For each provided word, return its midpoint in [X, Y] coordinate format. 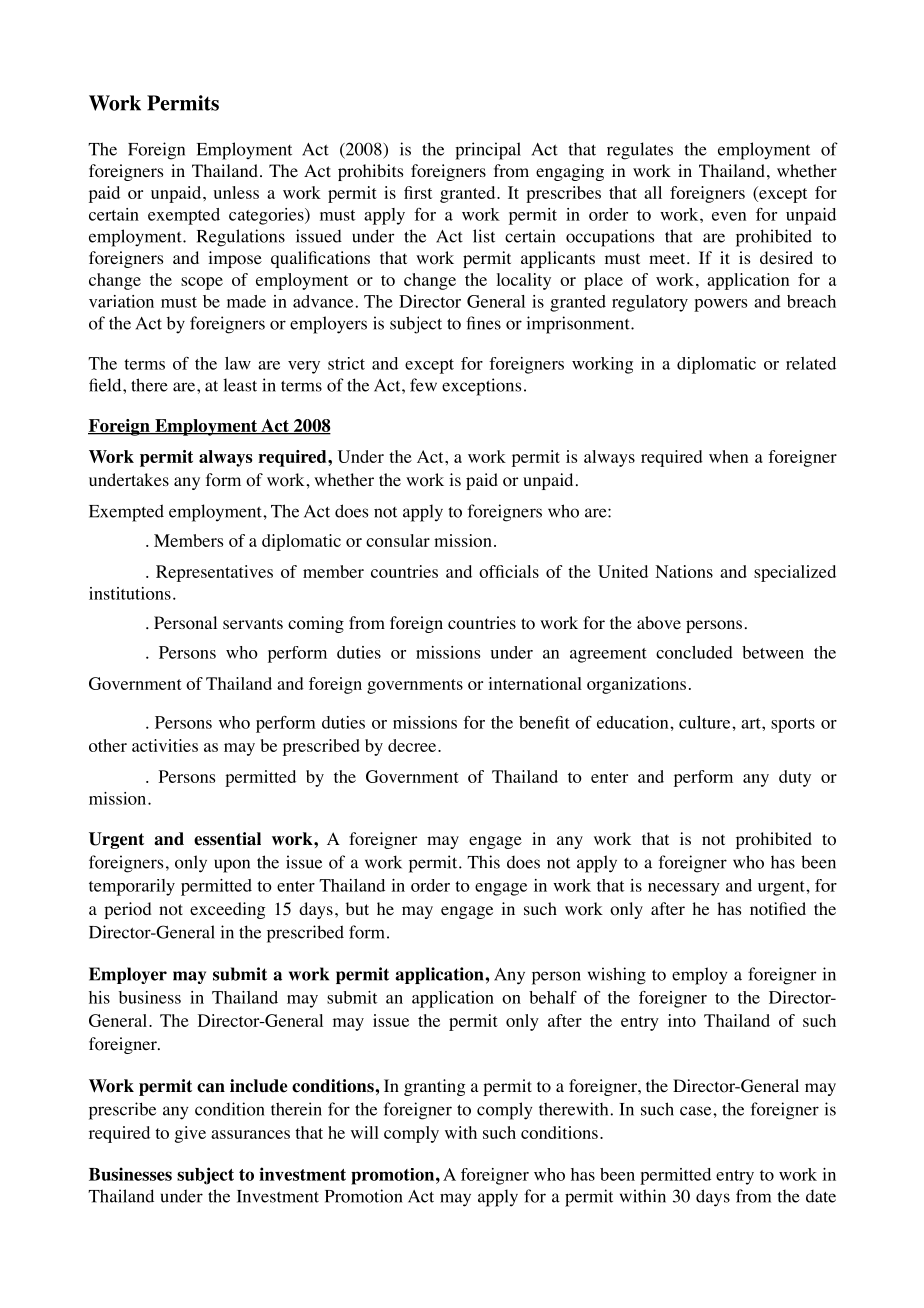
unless [236, 192]
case [697, 1111]
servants [253, 623]
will [365, 1132]
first [418, 192]
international [535, 683]
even [729, 216]
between [773, 652]
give [190, 1134]
